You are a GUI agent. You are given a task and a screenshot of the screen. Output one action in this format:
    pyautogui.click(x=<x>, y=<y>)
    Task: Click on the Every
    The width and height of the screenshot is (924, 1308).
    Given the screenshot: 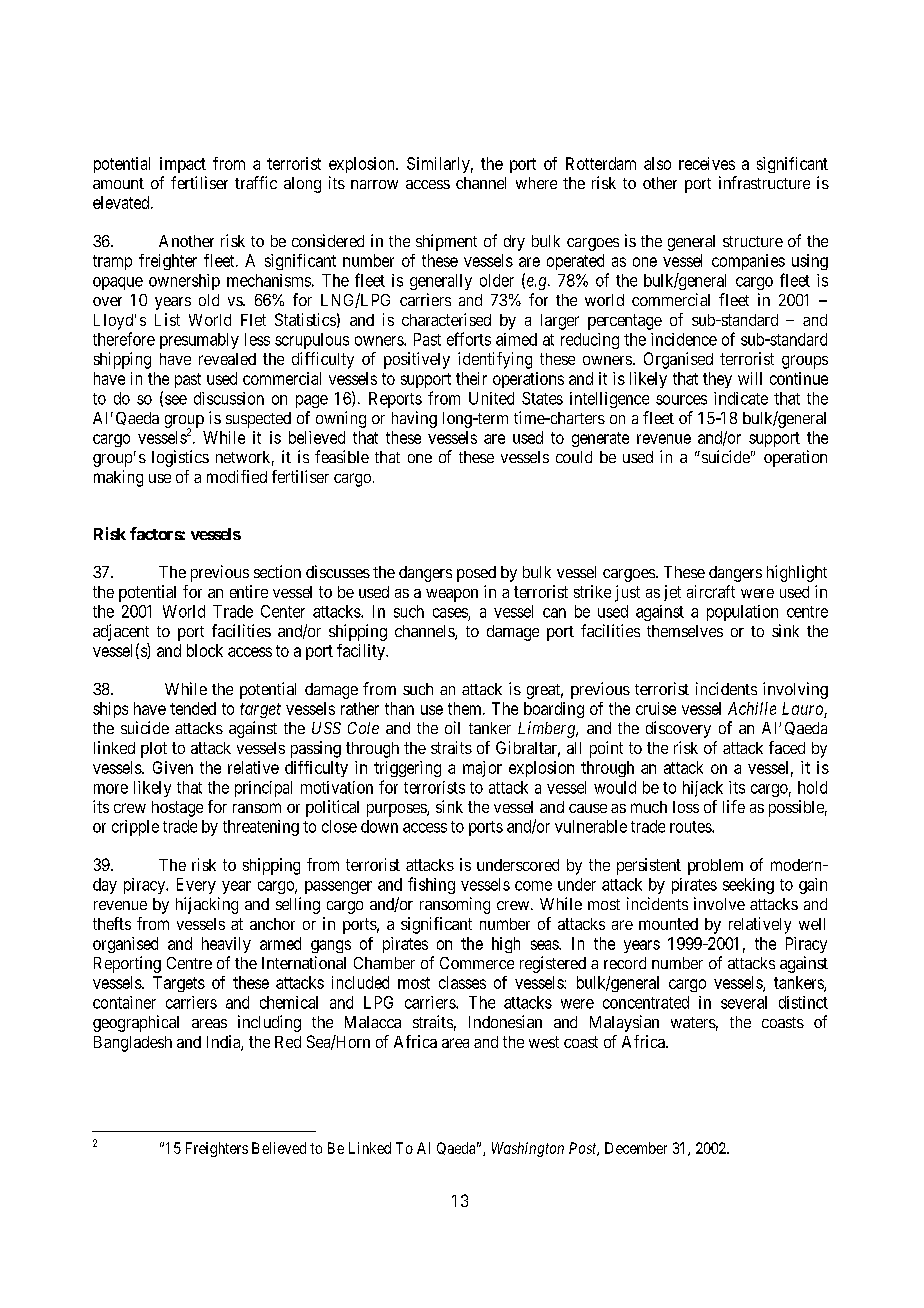 What is the action you would take?
    pyautogui.click(x=196, y=886)
